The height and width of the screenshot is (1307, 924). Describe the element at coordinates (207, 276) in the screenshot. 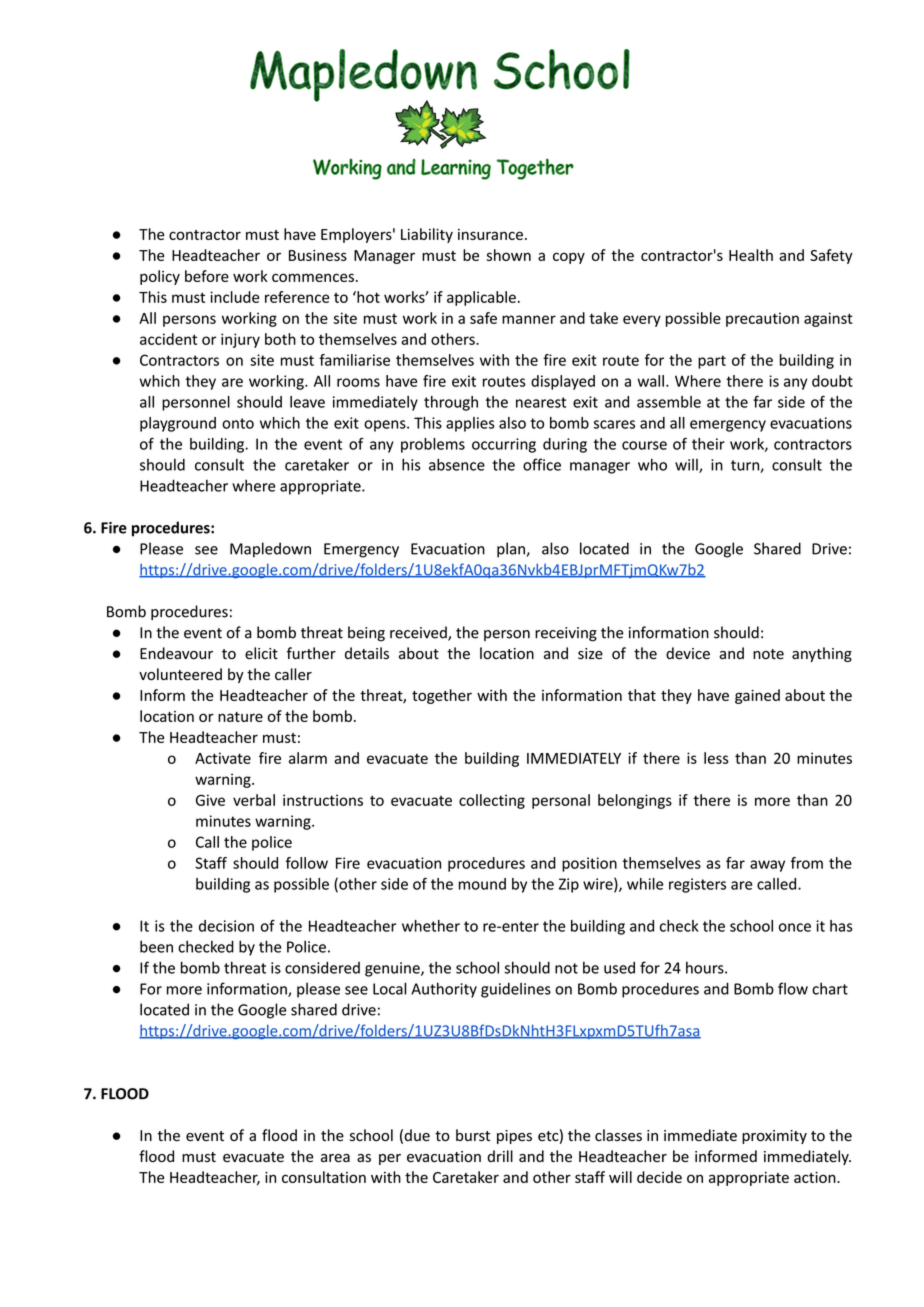

I see `before` at that location.
